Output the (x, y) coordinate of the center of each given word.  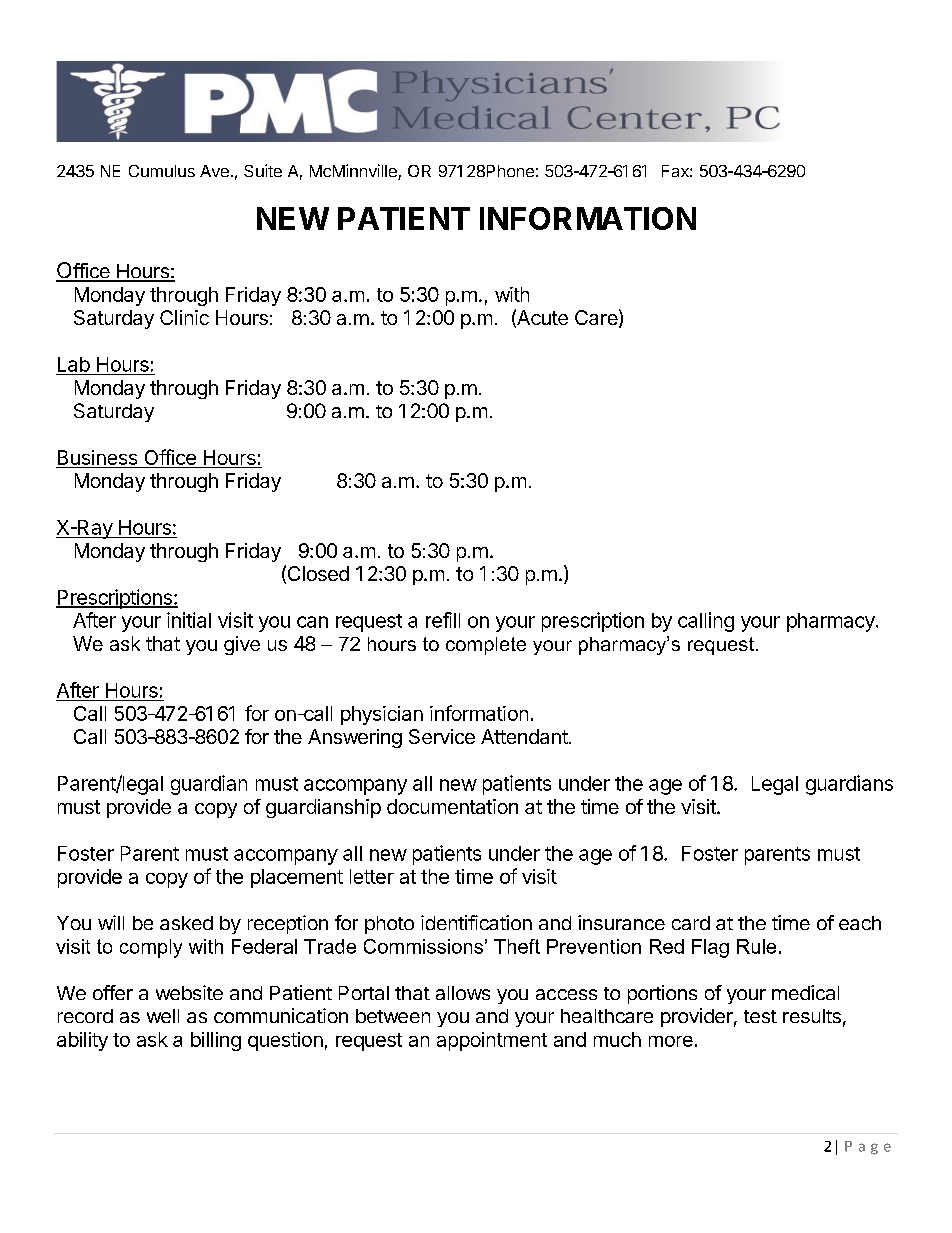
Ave (214, 171)
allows (463, 993)
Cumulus (162, 171)
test (760, 1016)
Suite (263, 170)
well (163, 1016)
